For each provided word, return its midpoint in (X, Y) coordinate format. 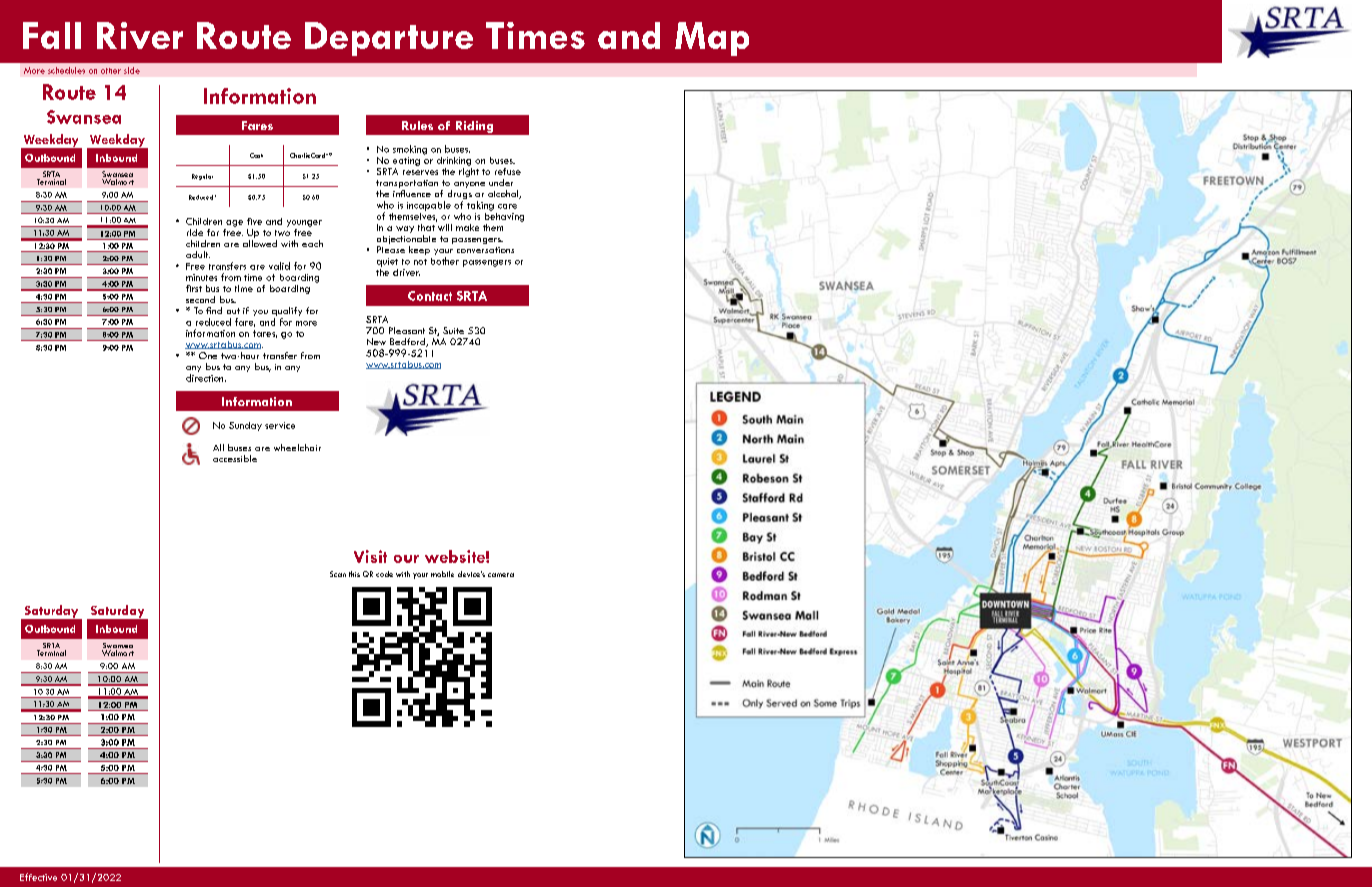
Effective (38, 877)
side (132, 70)
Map (712, 39)
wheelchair (297, 447)
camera (501, 575)
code (384, 574)
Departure (389, 39)
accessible (235, 458)
